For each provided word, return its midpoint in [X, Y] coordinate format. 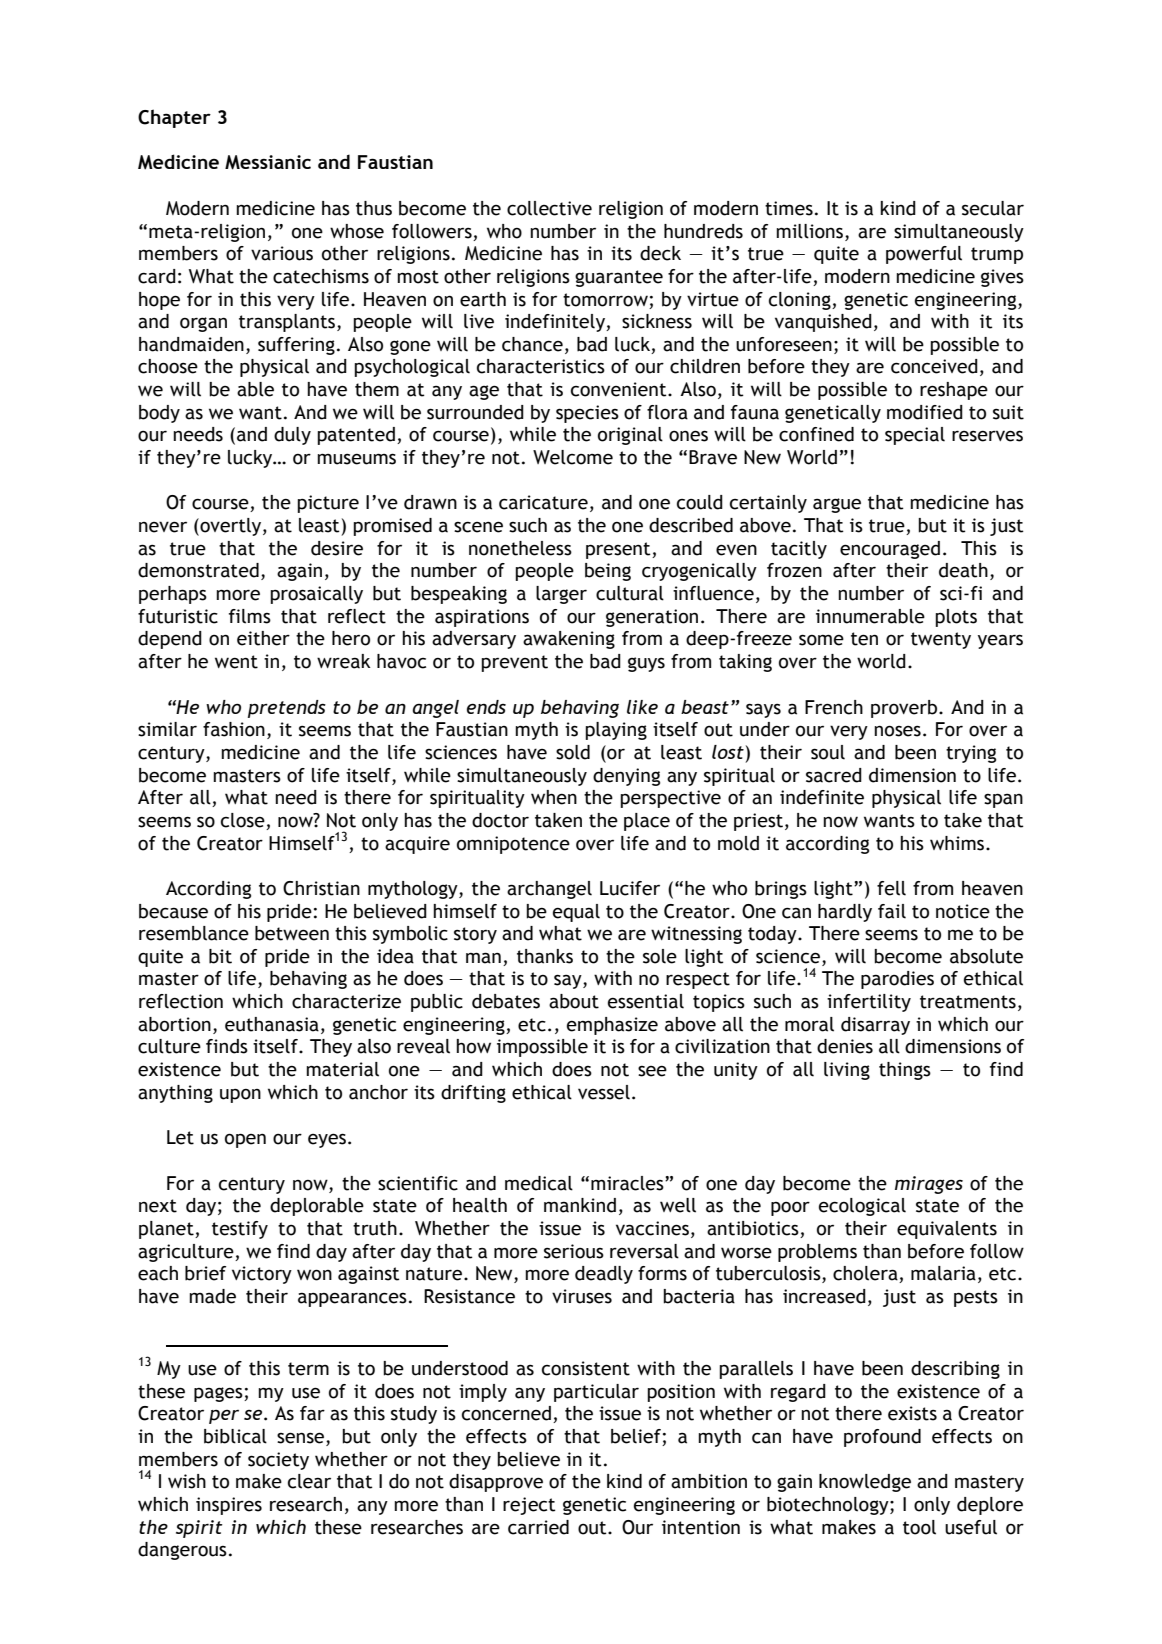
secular [993, 208]
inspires [229, 1506]
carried [538, 1527]
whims [958, 843]
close [243, 820]
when [554, 797]
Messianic [268, 162]
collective [549, 208]
